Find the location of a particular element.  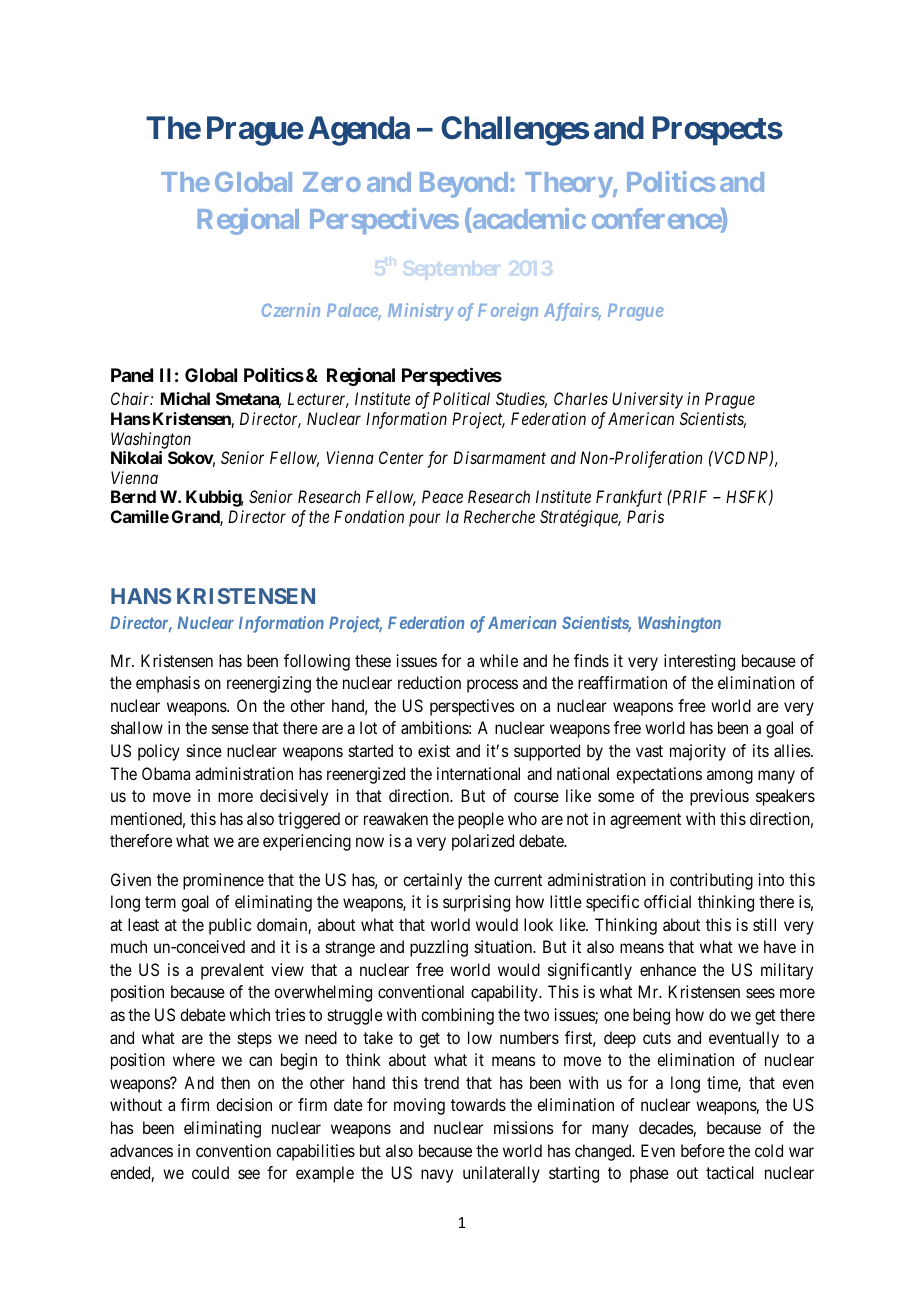

prominence is located at coordinates (223, 881).
